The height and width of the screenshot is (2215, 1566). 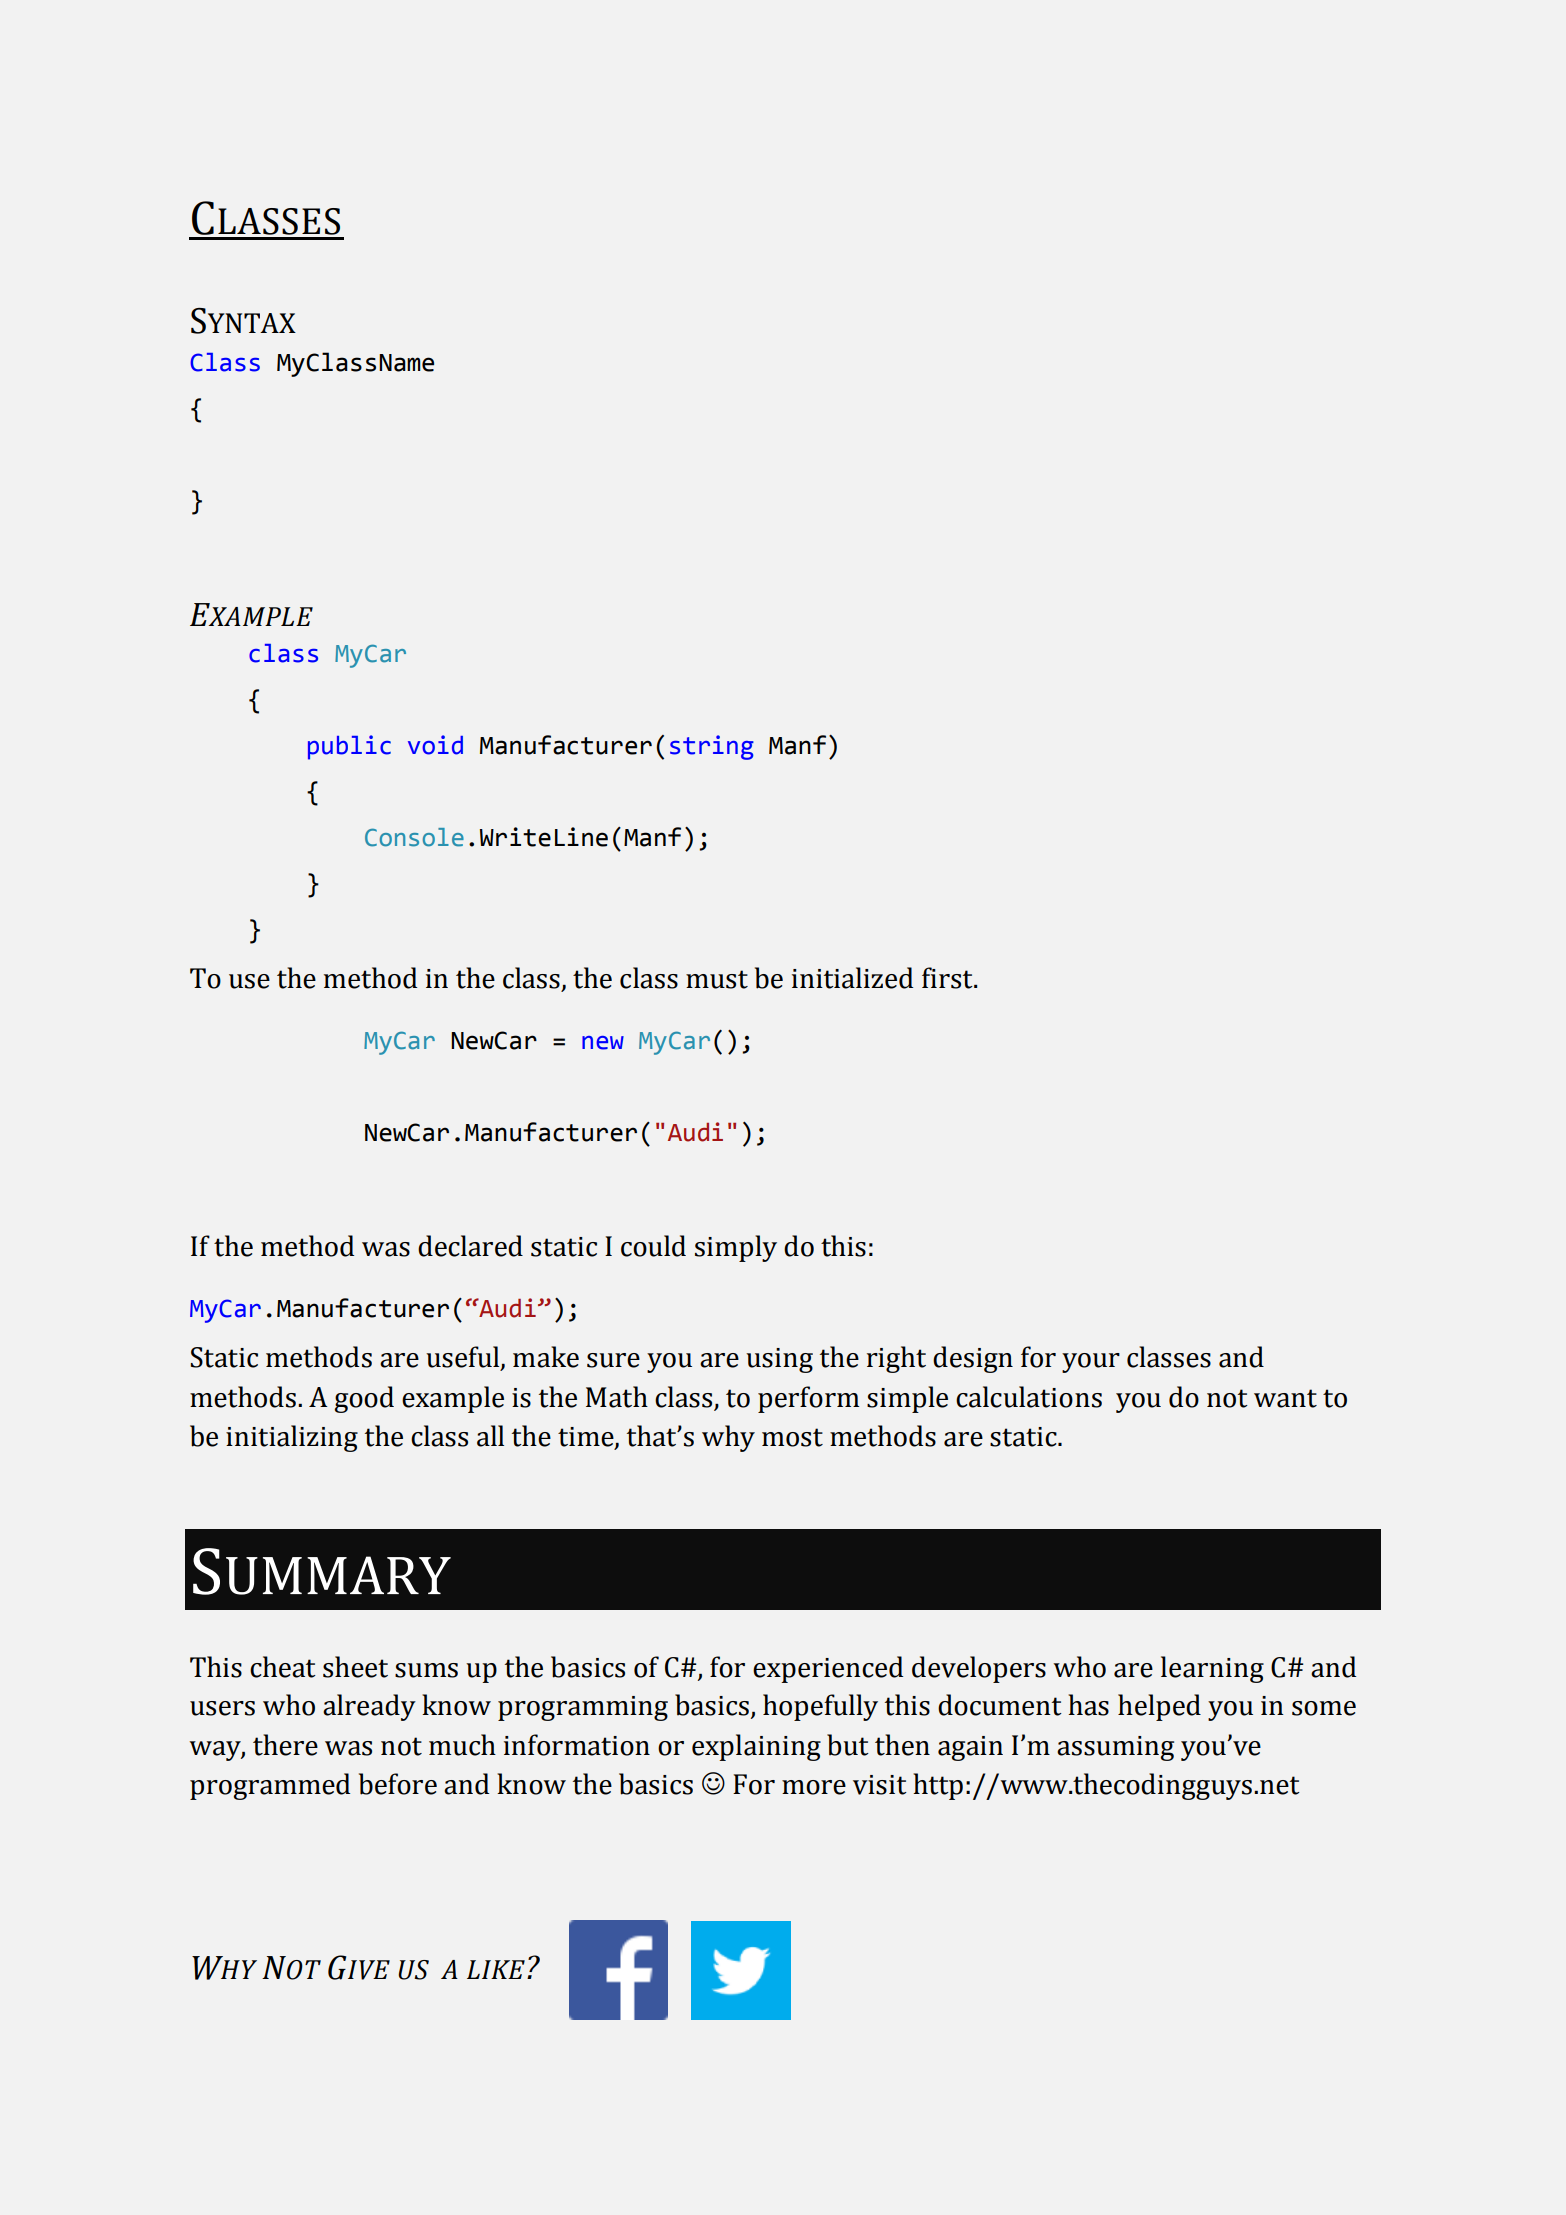 I want to click on assuming, so click(x=1115, y=1748).
